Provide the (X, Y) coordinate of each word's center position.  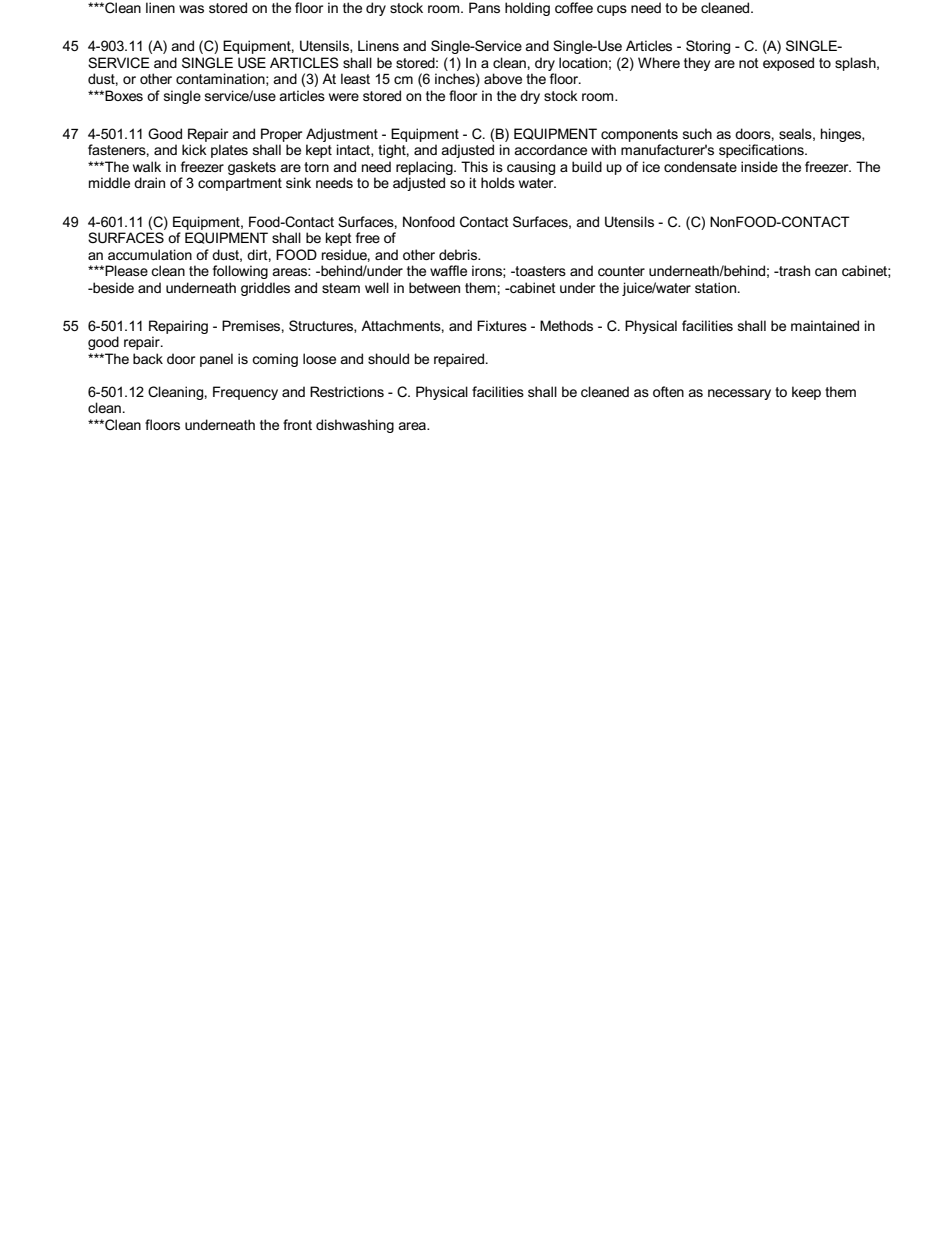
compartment (240, 184)
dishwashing (355, 426)
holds (498, 182)
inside (759, 166)
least (355, 78)
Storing (708, 47)
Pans (484, 7)
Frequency (245, 393)
